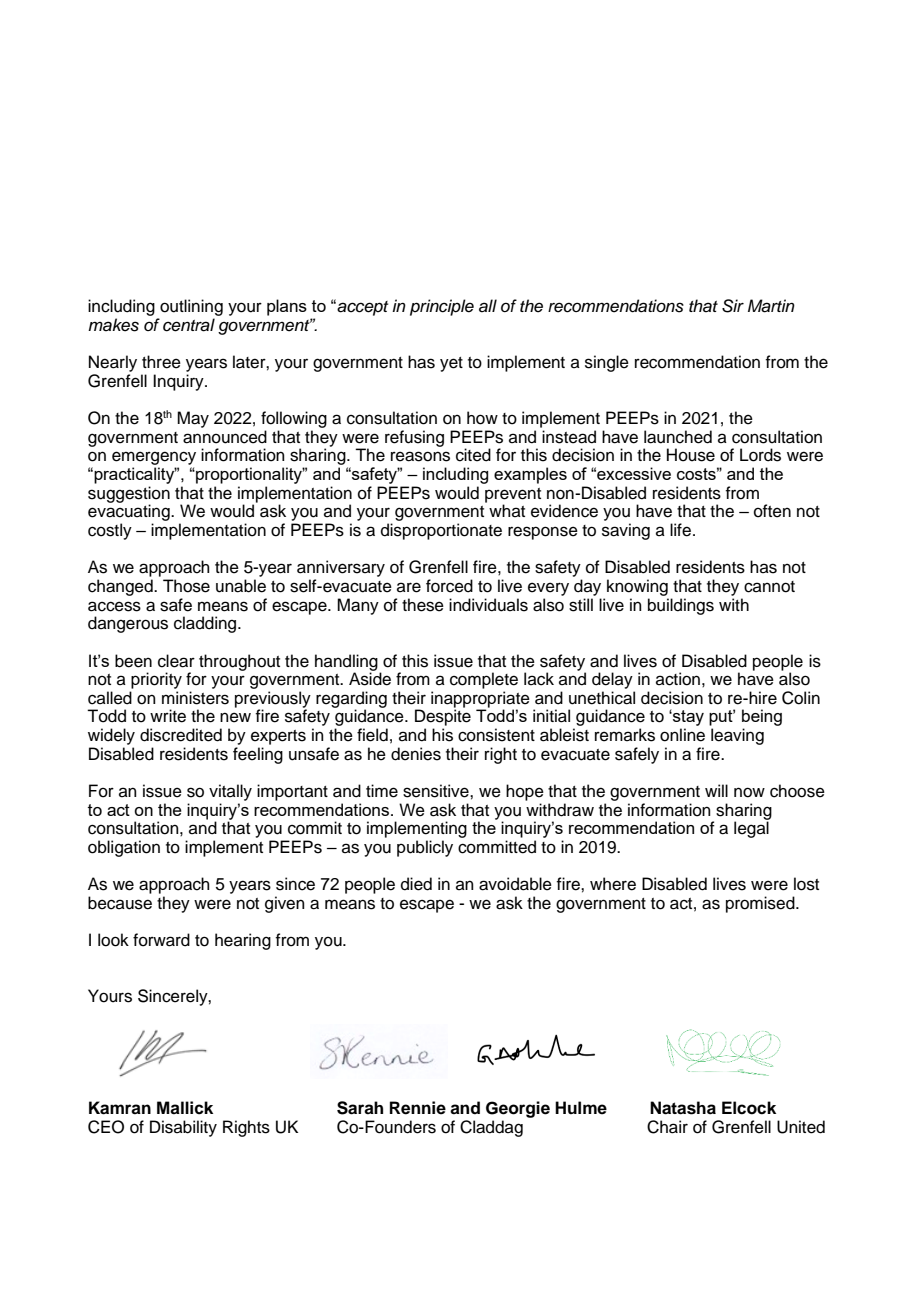 The height and width of the screenshot is (1308, 924). Describe the element at coordinates (769, 587) in the screenshot. I see `cannot` at that location.
